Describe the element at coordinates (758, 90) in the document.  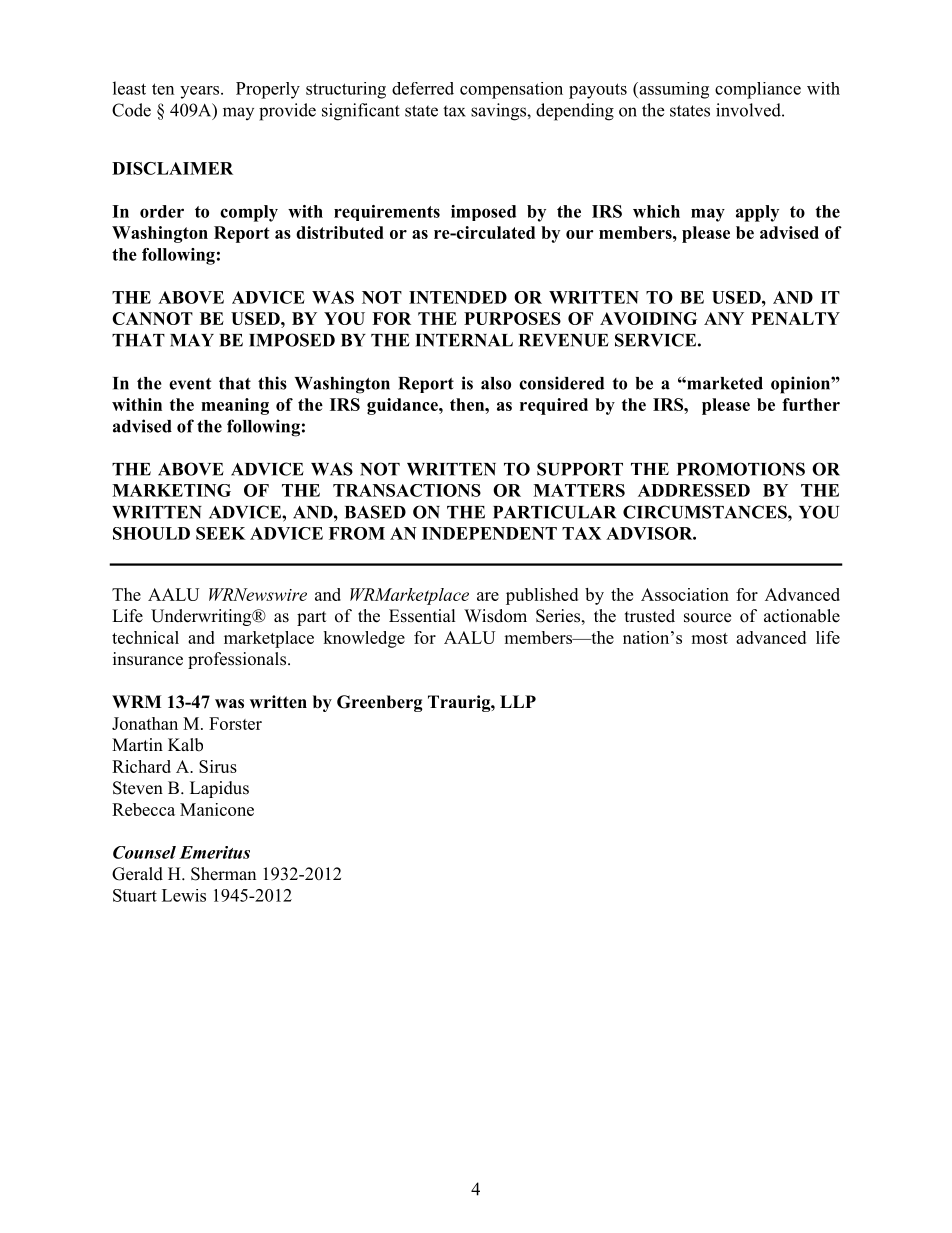
I see `compliance` at that location.
